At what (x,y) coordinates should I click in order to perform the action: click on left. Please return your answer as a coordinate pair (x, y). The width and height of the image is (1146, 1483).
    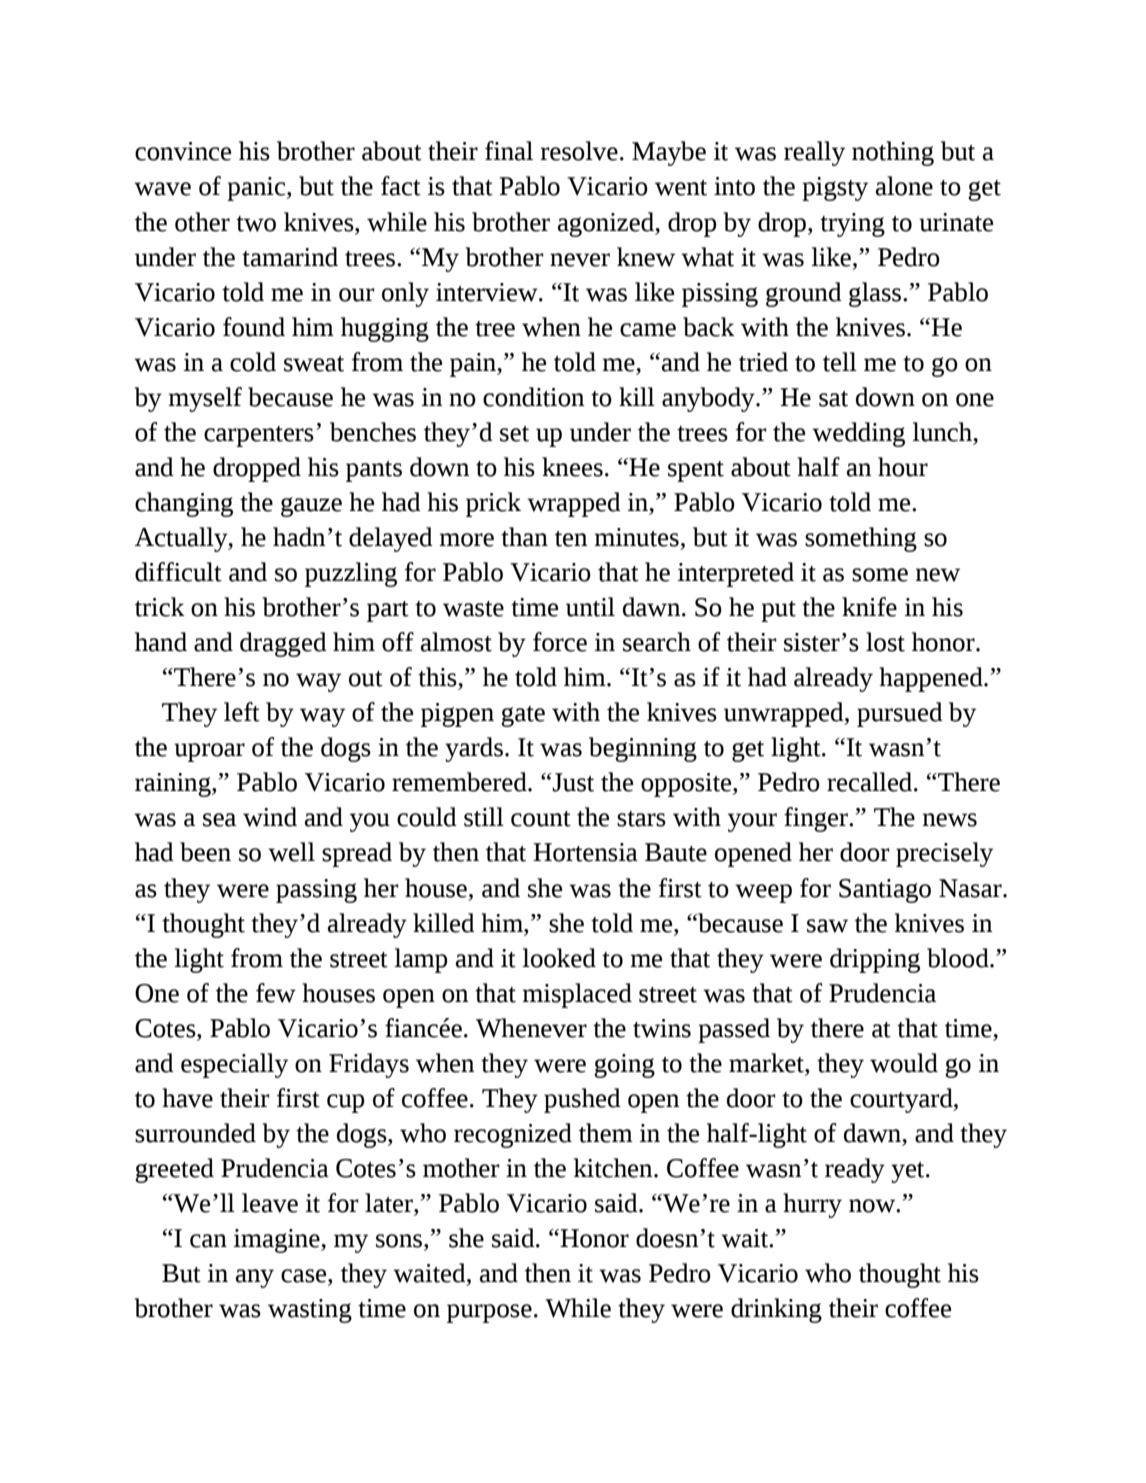
    Looking at the image, I should click on (242, 712).
